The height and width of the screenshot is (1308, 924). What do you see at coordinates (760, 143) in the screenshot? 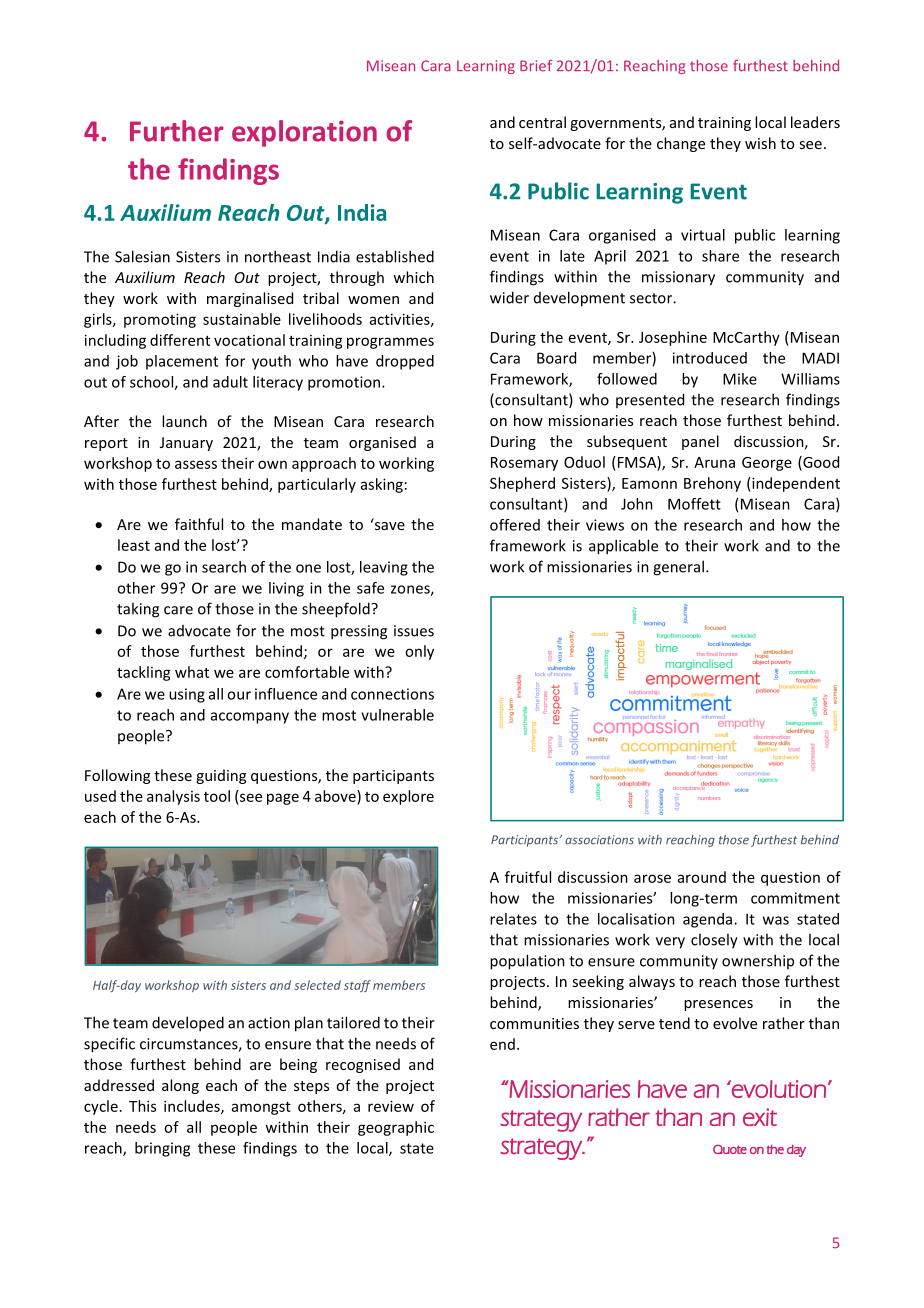
I see `wish` at bounding box center [760, 143].
